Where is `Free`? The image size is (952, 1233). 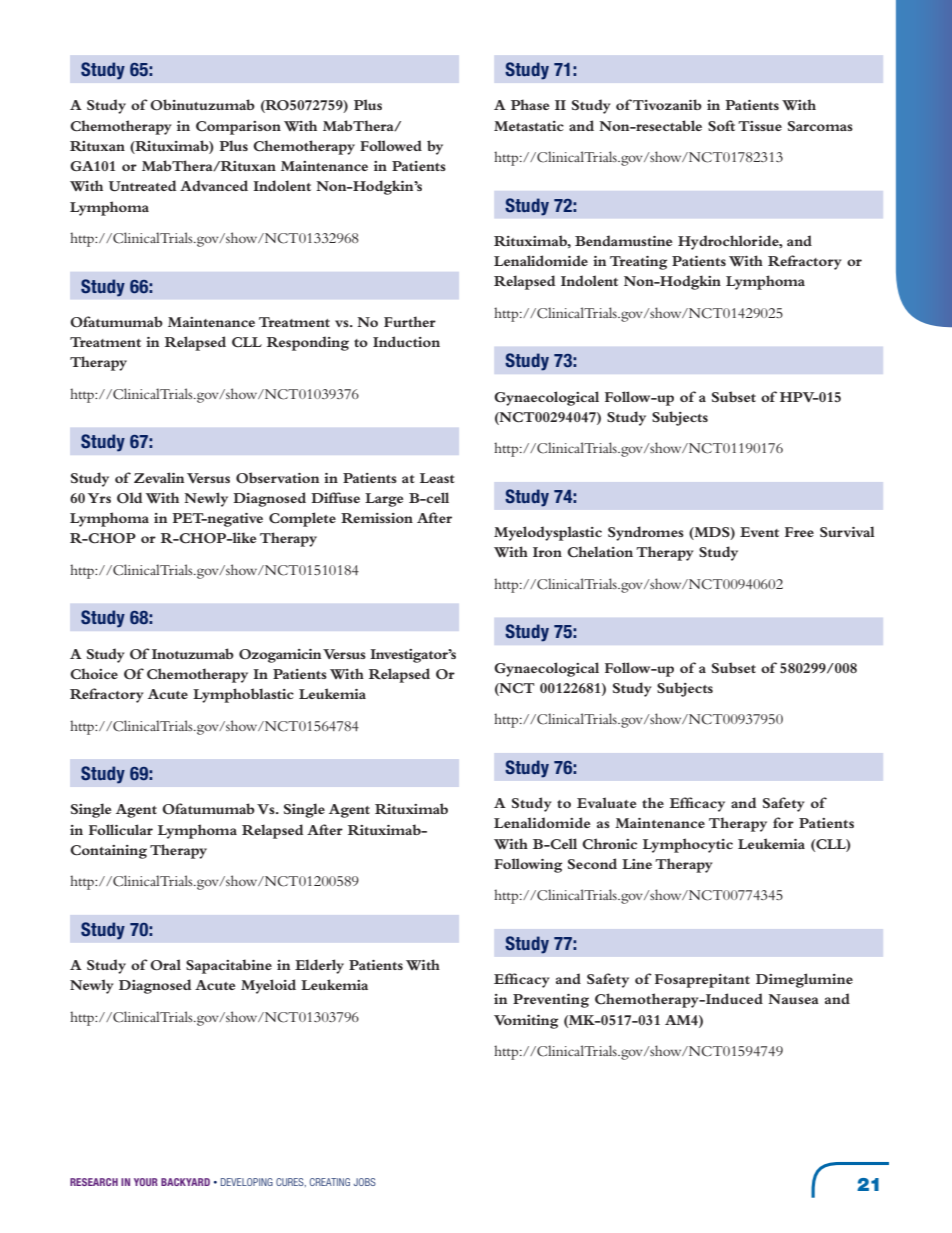 Free is located at coordinates (799, 532).
